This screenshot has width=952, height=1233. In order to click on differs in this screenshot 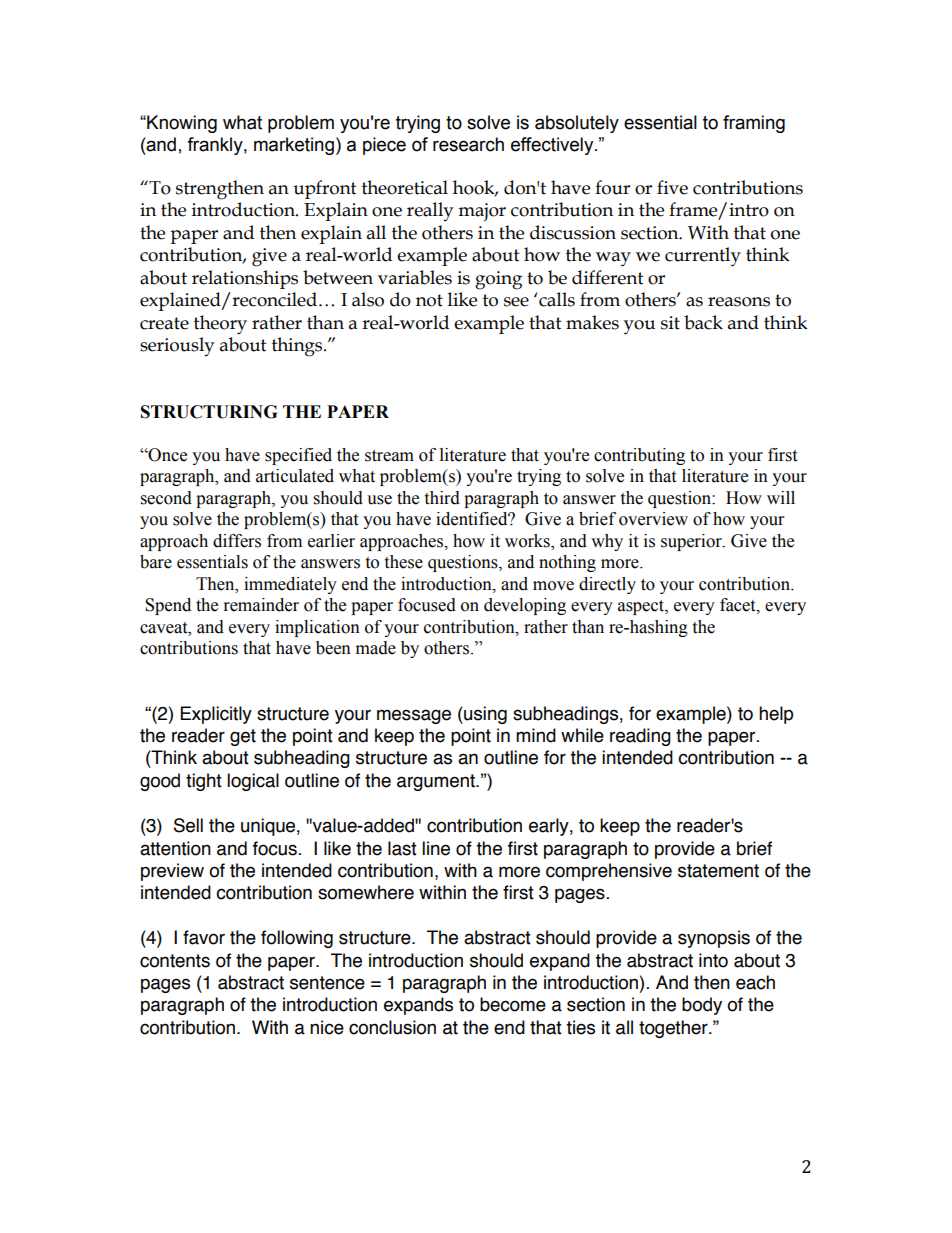, I will do `click(237, 541)`.
